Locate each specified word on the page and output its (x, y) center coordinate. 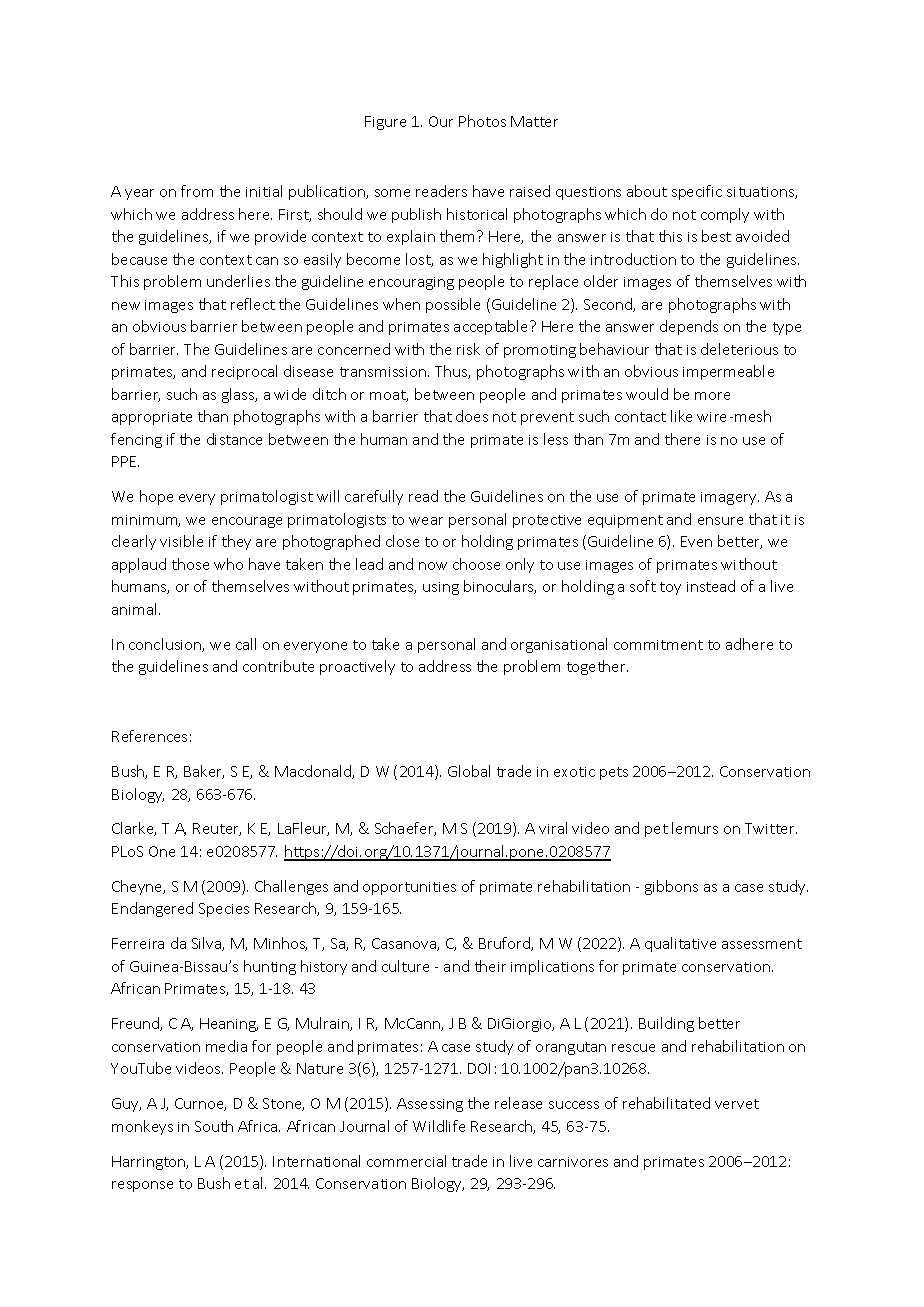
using (441, 588)
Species (224, 910)
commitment (658, 645)
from (197, 191)
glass (239, 395)
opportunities (409, 888)
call (246, 644)
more (712, 396)
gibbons (671, 887)
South (214, 1126)
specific (697, 192)
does (472, 416)
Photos (482, 121)
